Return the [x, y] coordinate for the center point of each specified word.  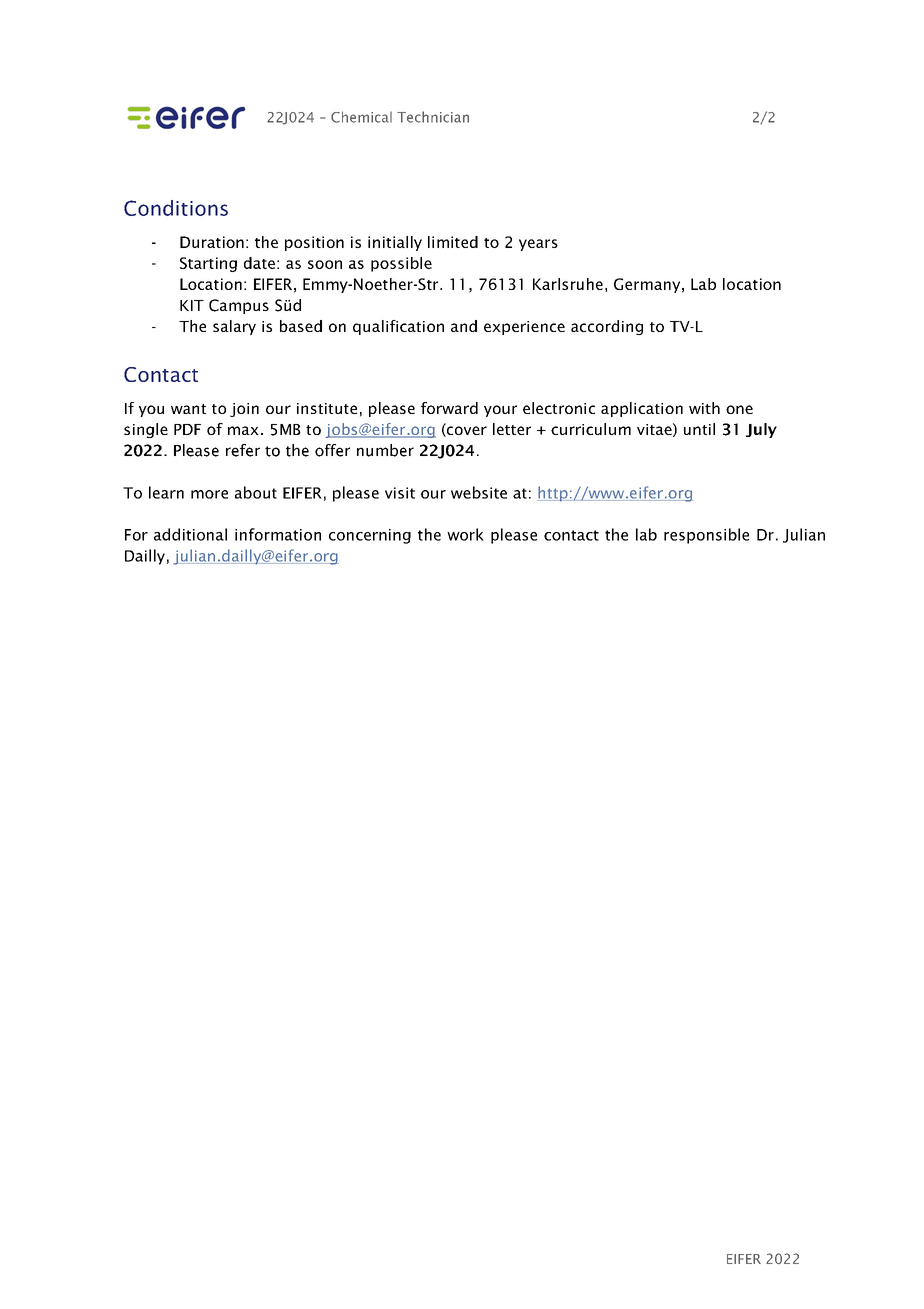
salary [234, 327]
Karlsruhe [568, 284]
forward [449, 408]
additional [190, 534]
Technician [433, 117]
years [538, 245]
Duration [212, 242]
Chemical [361, 117]
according [607, 327]
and [464, 326]
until [699, 429]
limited [453, 242]
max [243, 430]
